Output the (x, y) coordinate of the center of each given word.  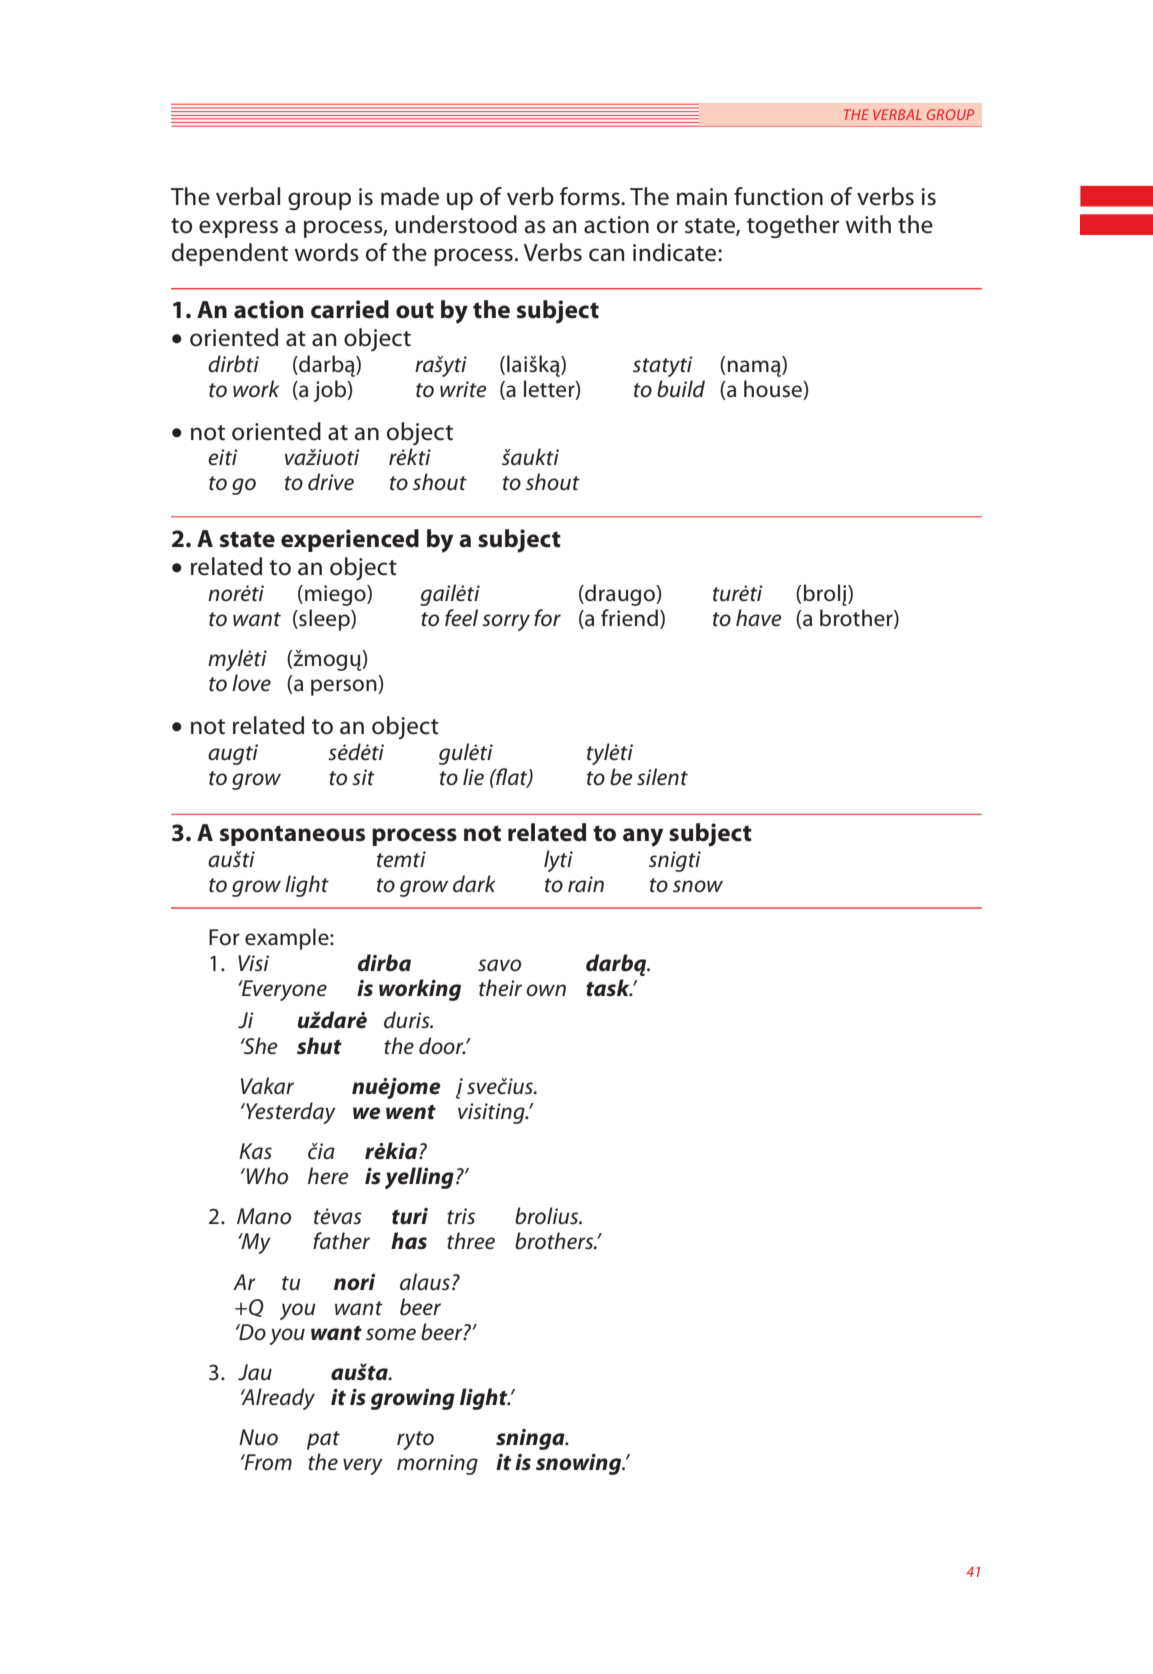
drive (331, 482)
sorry (506, 622)
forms (591, 196)
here (328, 1176)
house (774, 390)
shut (319, 1046)
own (546, 990)
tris (461, 1216)
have (759, 618)
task (609, 988)
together (793, 226)
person (345, 687)
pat (323, 1440)
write (463, 389)
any (643, 837)
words (327, 252)
